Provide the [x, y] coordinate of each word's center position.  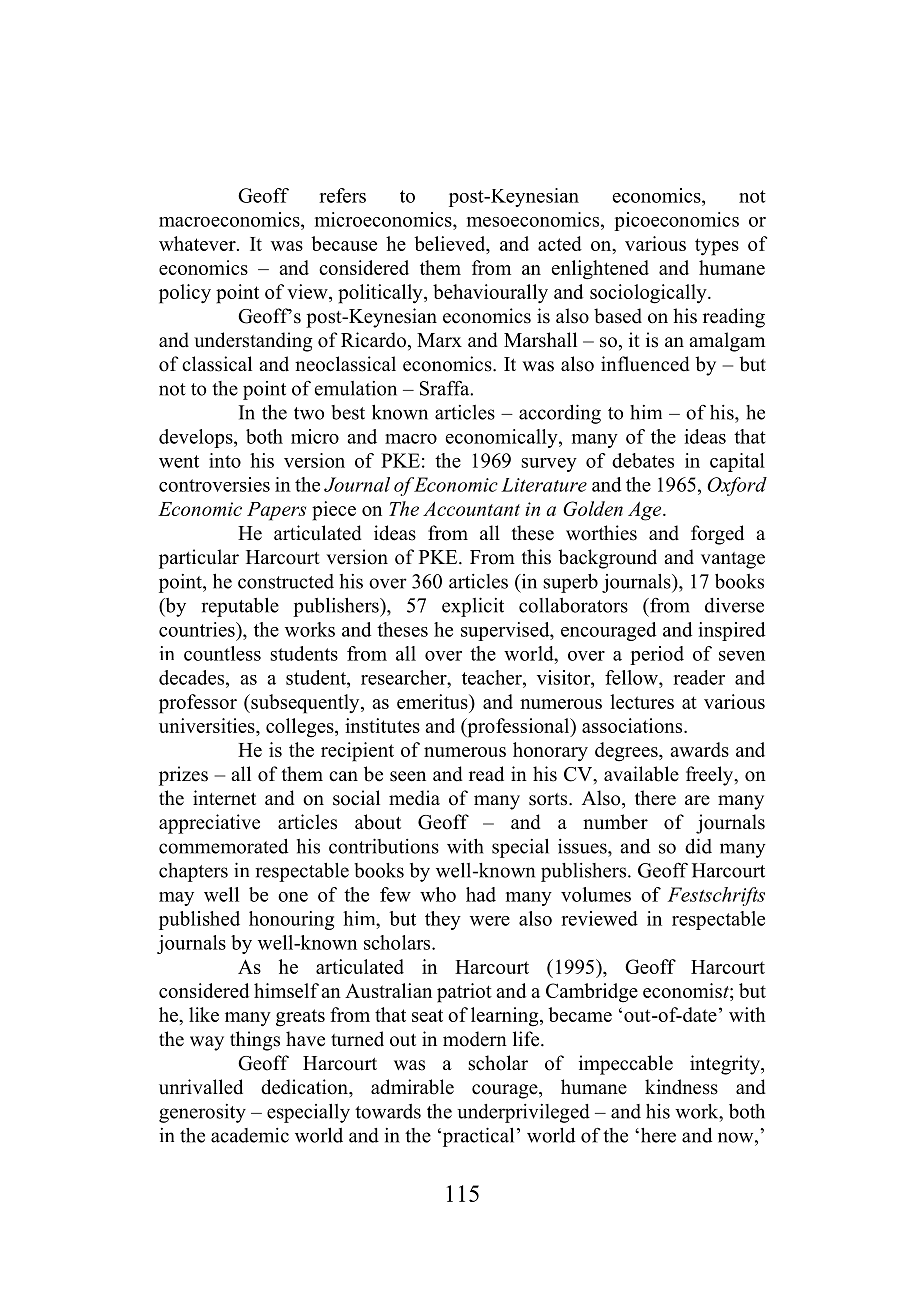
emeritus [433, 701]
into [225, 460]
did [698, 846]
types [717, 247]
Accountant [471, 508]
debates [643, 460]
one [293, 897]
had [481, 894]
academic [250, 1135]
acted [560, 243]
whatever [198, 243]
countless [222, 653]
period [657, 655]
